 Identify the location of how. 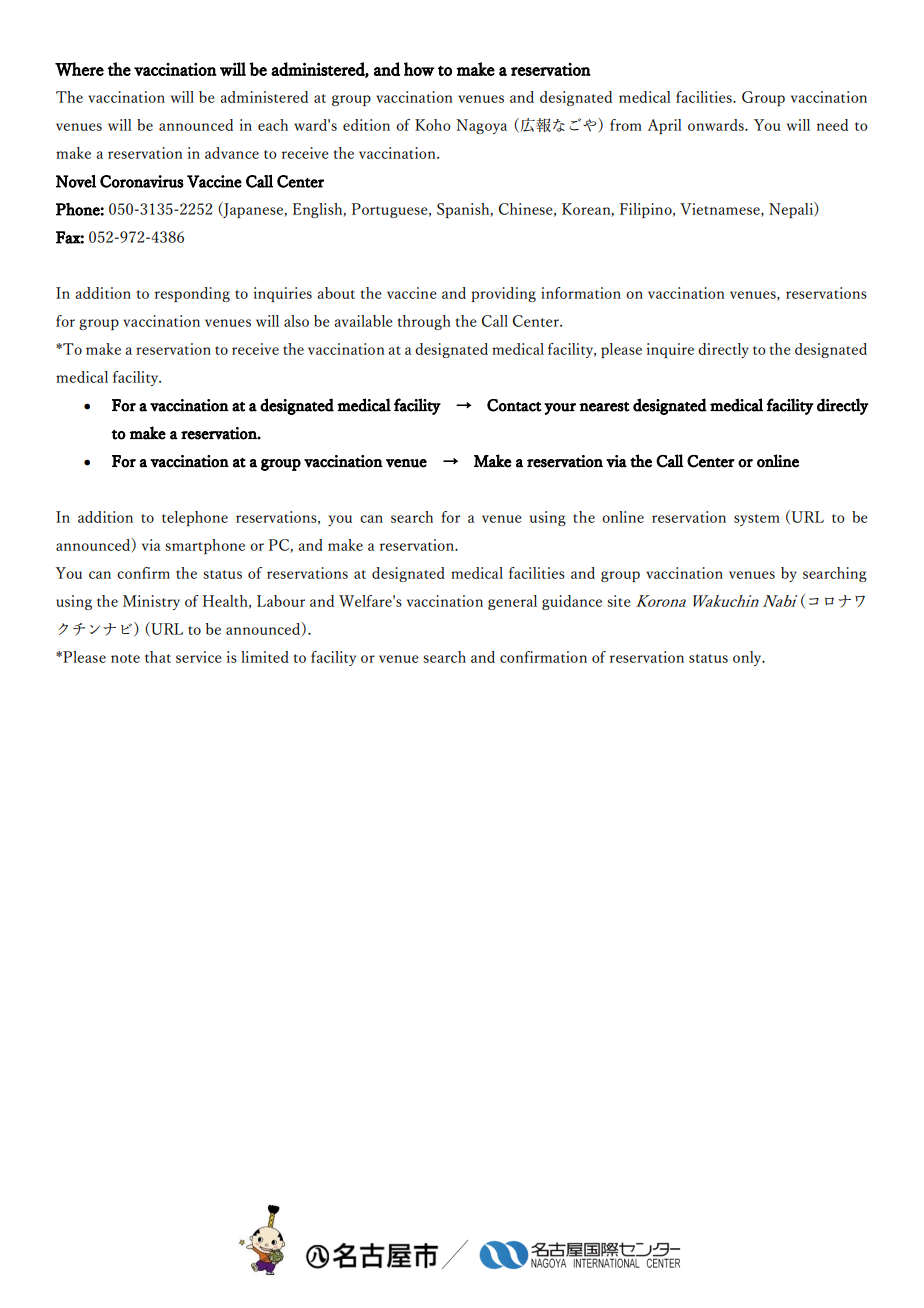
(419, 69).
